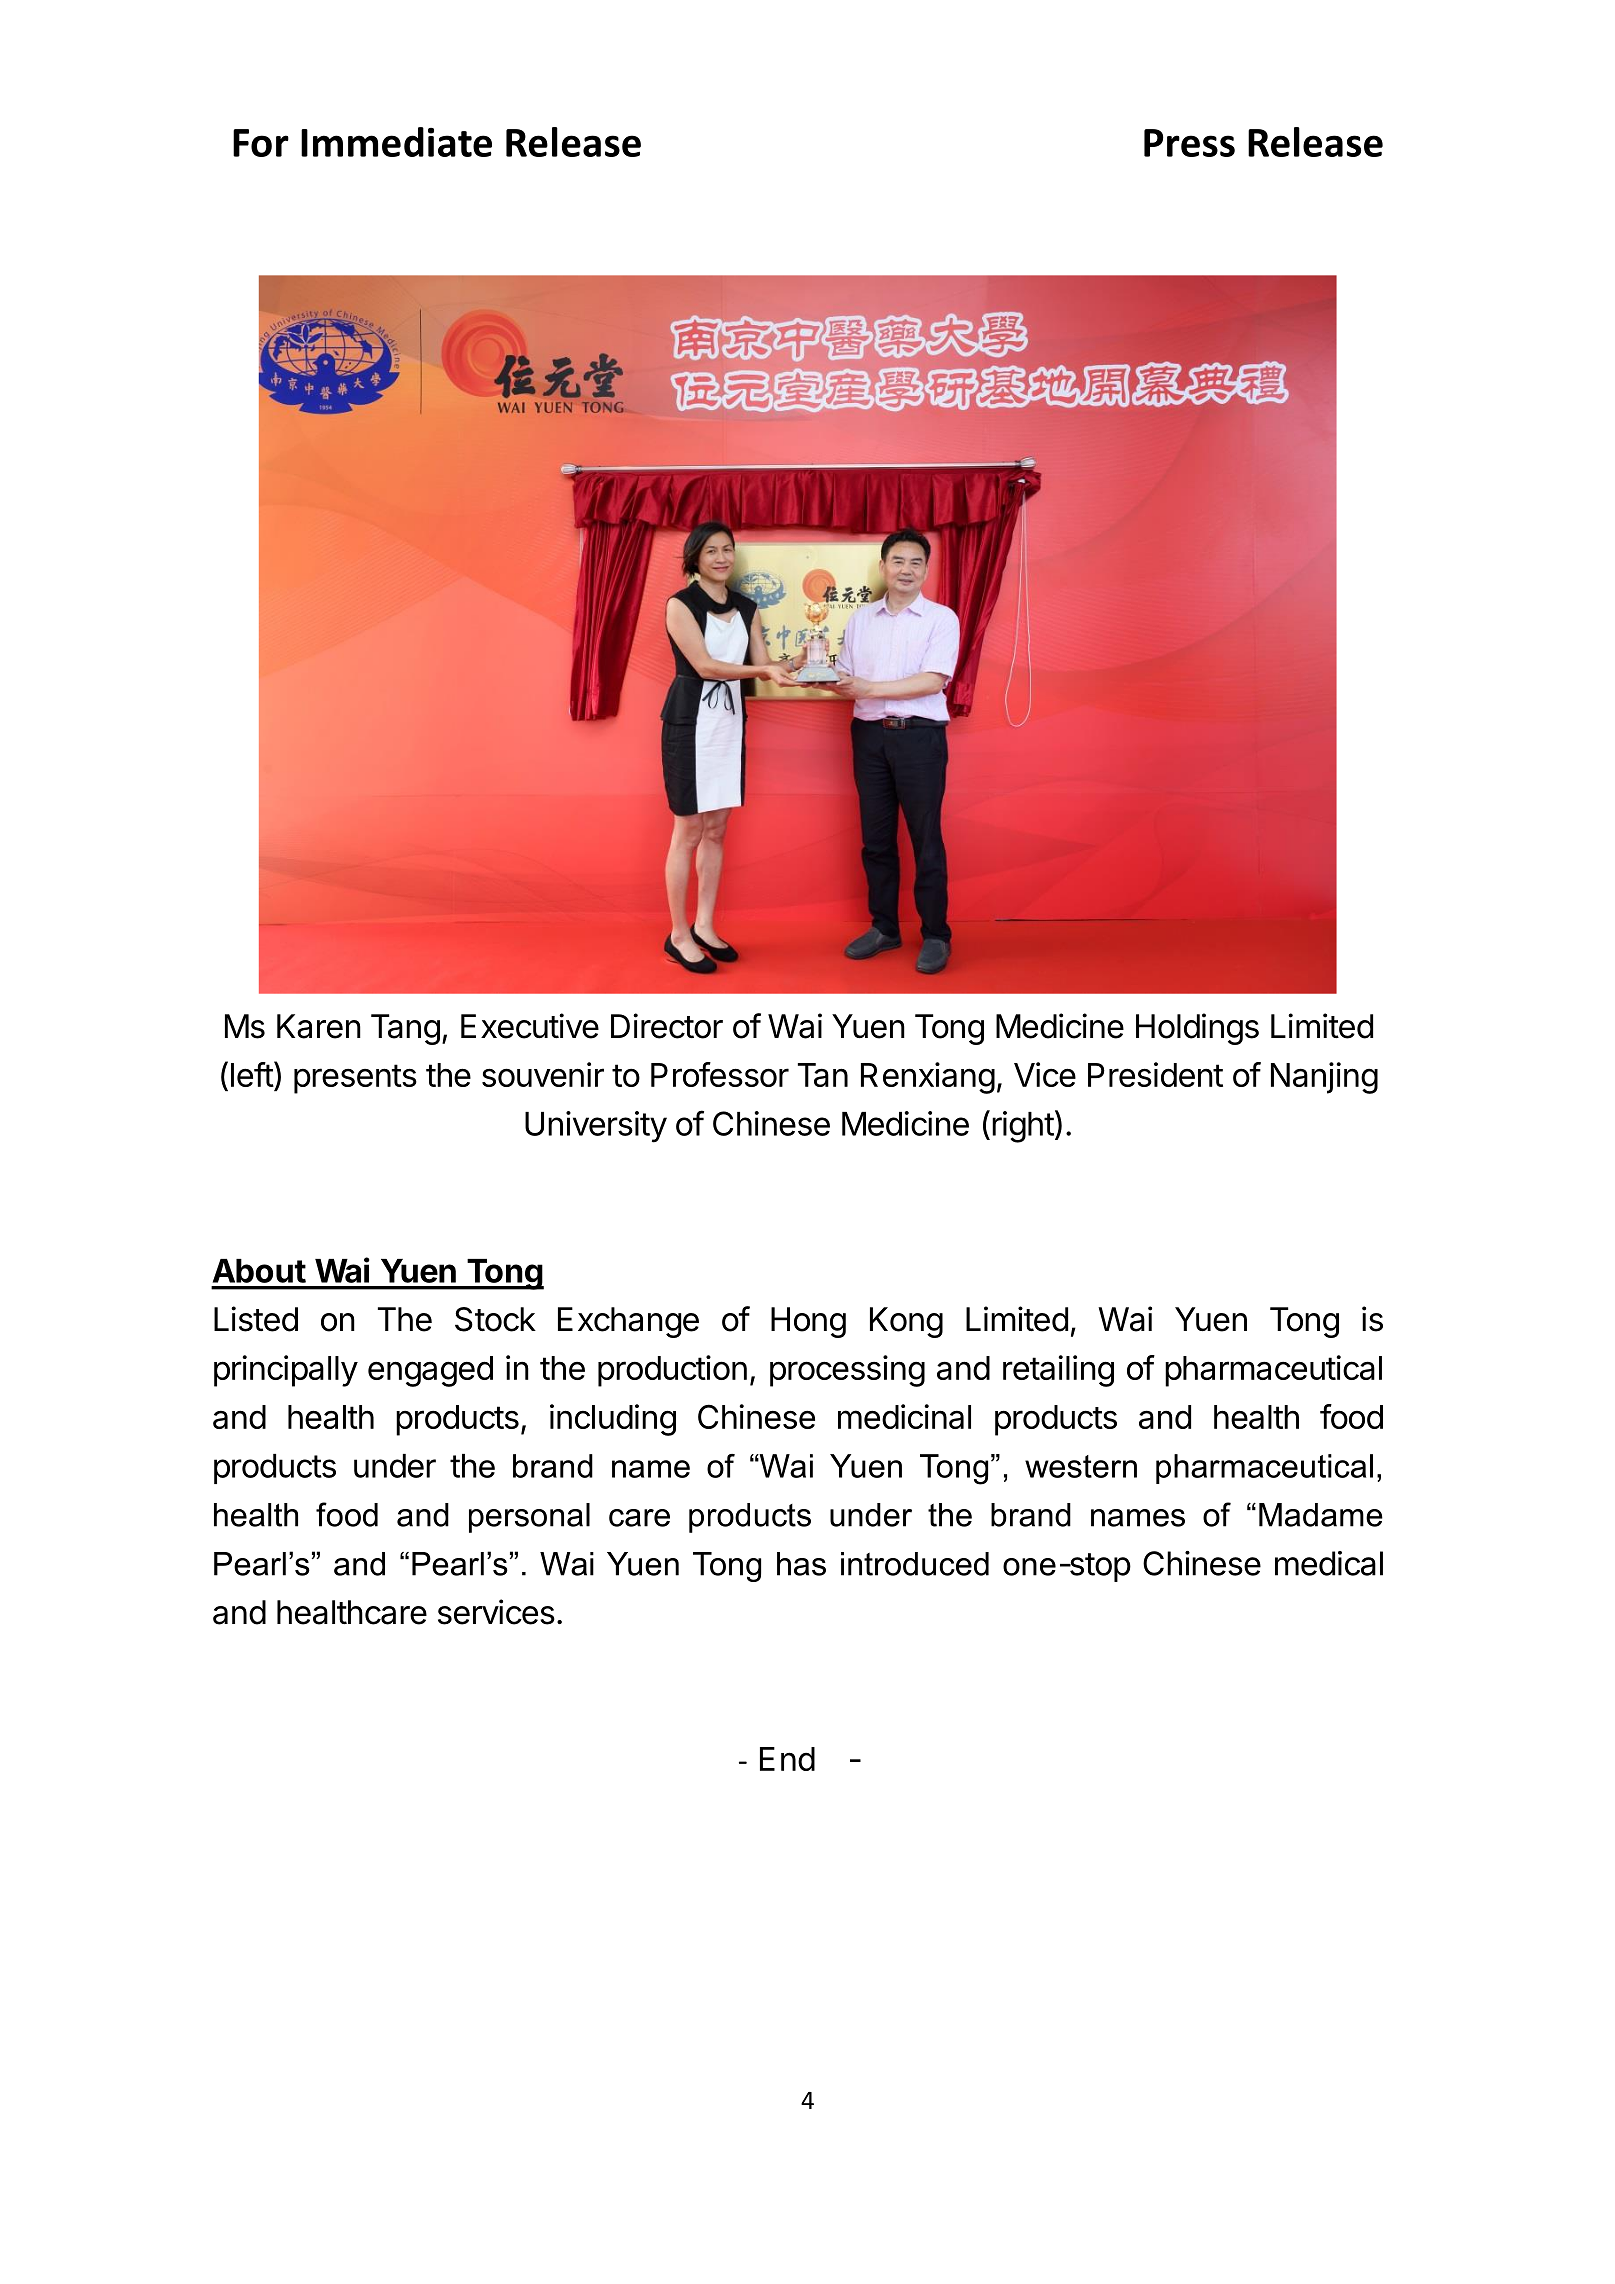 Image resolution: width=1615 pixels, height=2284 pixels. Describe the element at coordinates (808, 1322) in the screenshot. I see `Hong` at that location.
